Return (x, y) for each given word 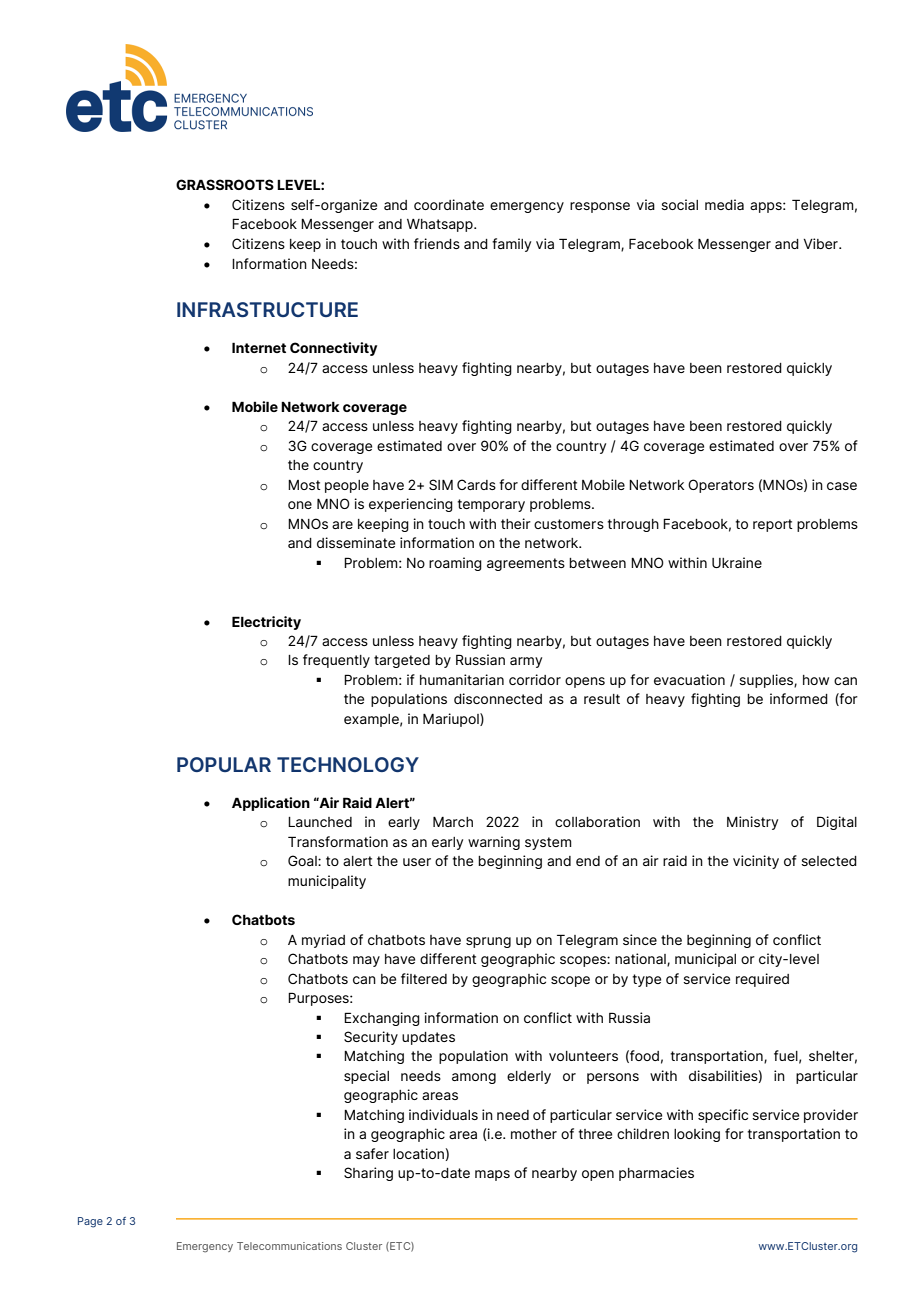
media (724, 204)
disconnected (498, 698)
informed (799, 698)
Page (90, 1222)
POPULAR (224, 764)
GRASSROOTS (225, 184)
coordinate (449, 204)
